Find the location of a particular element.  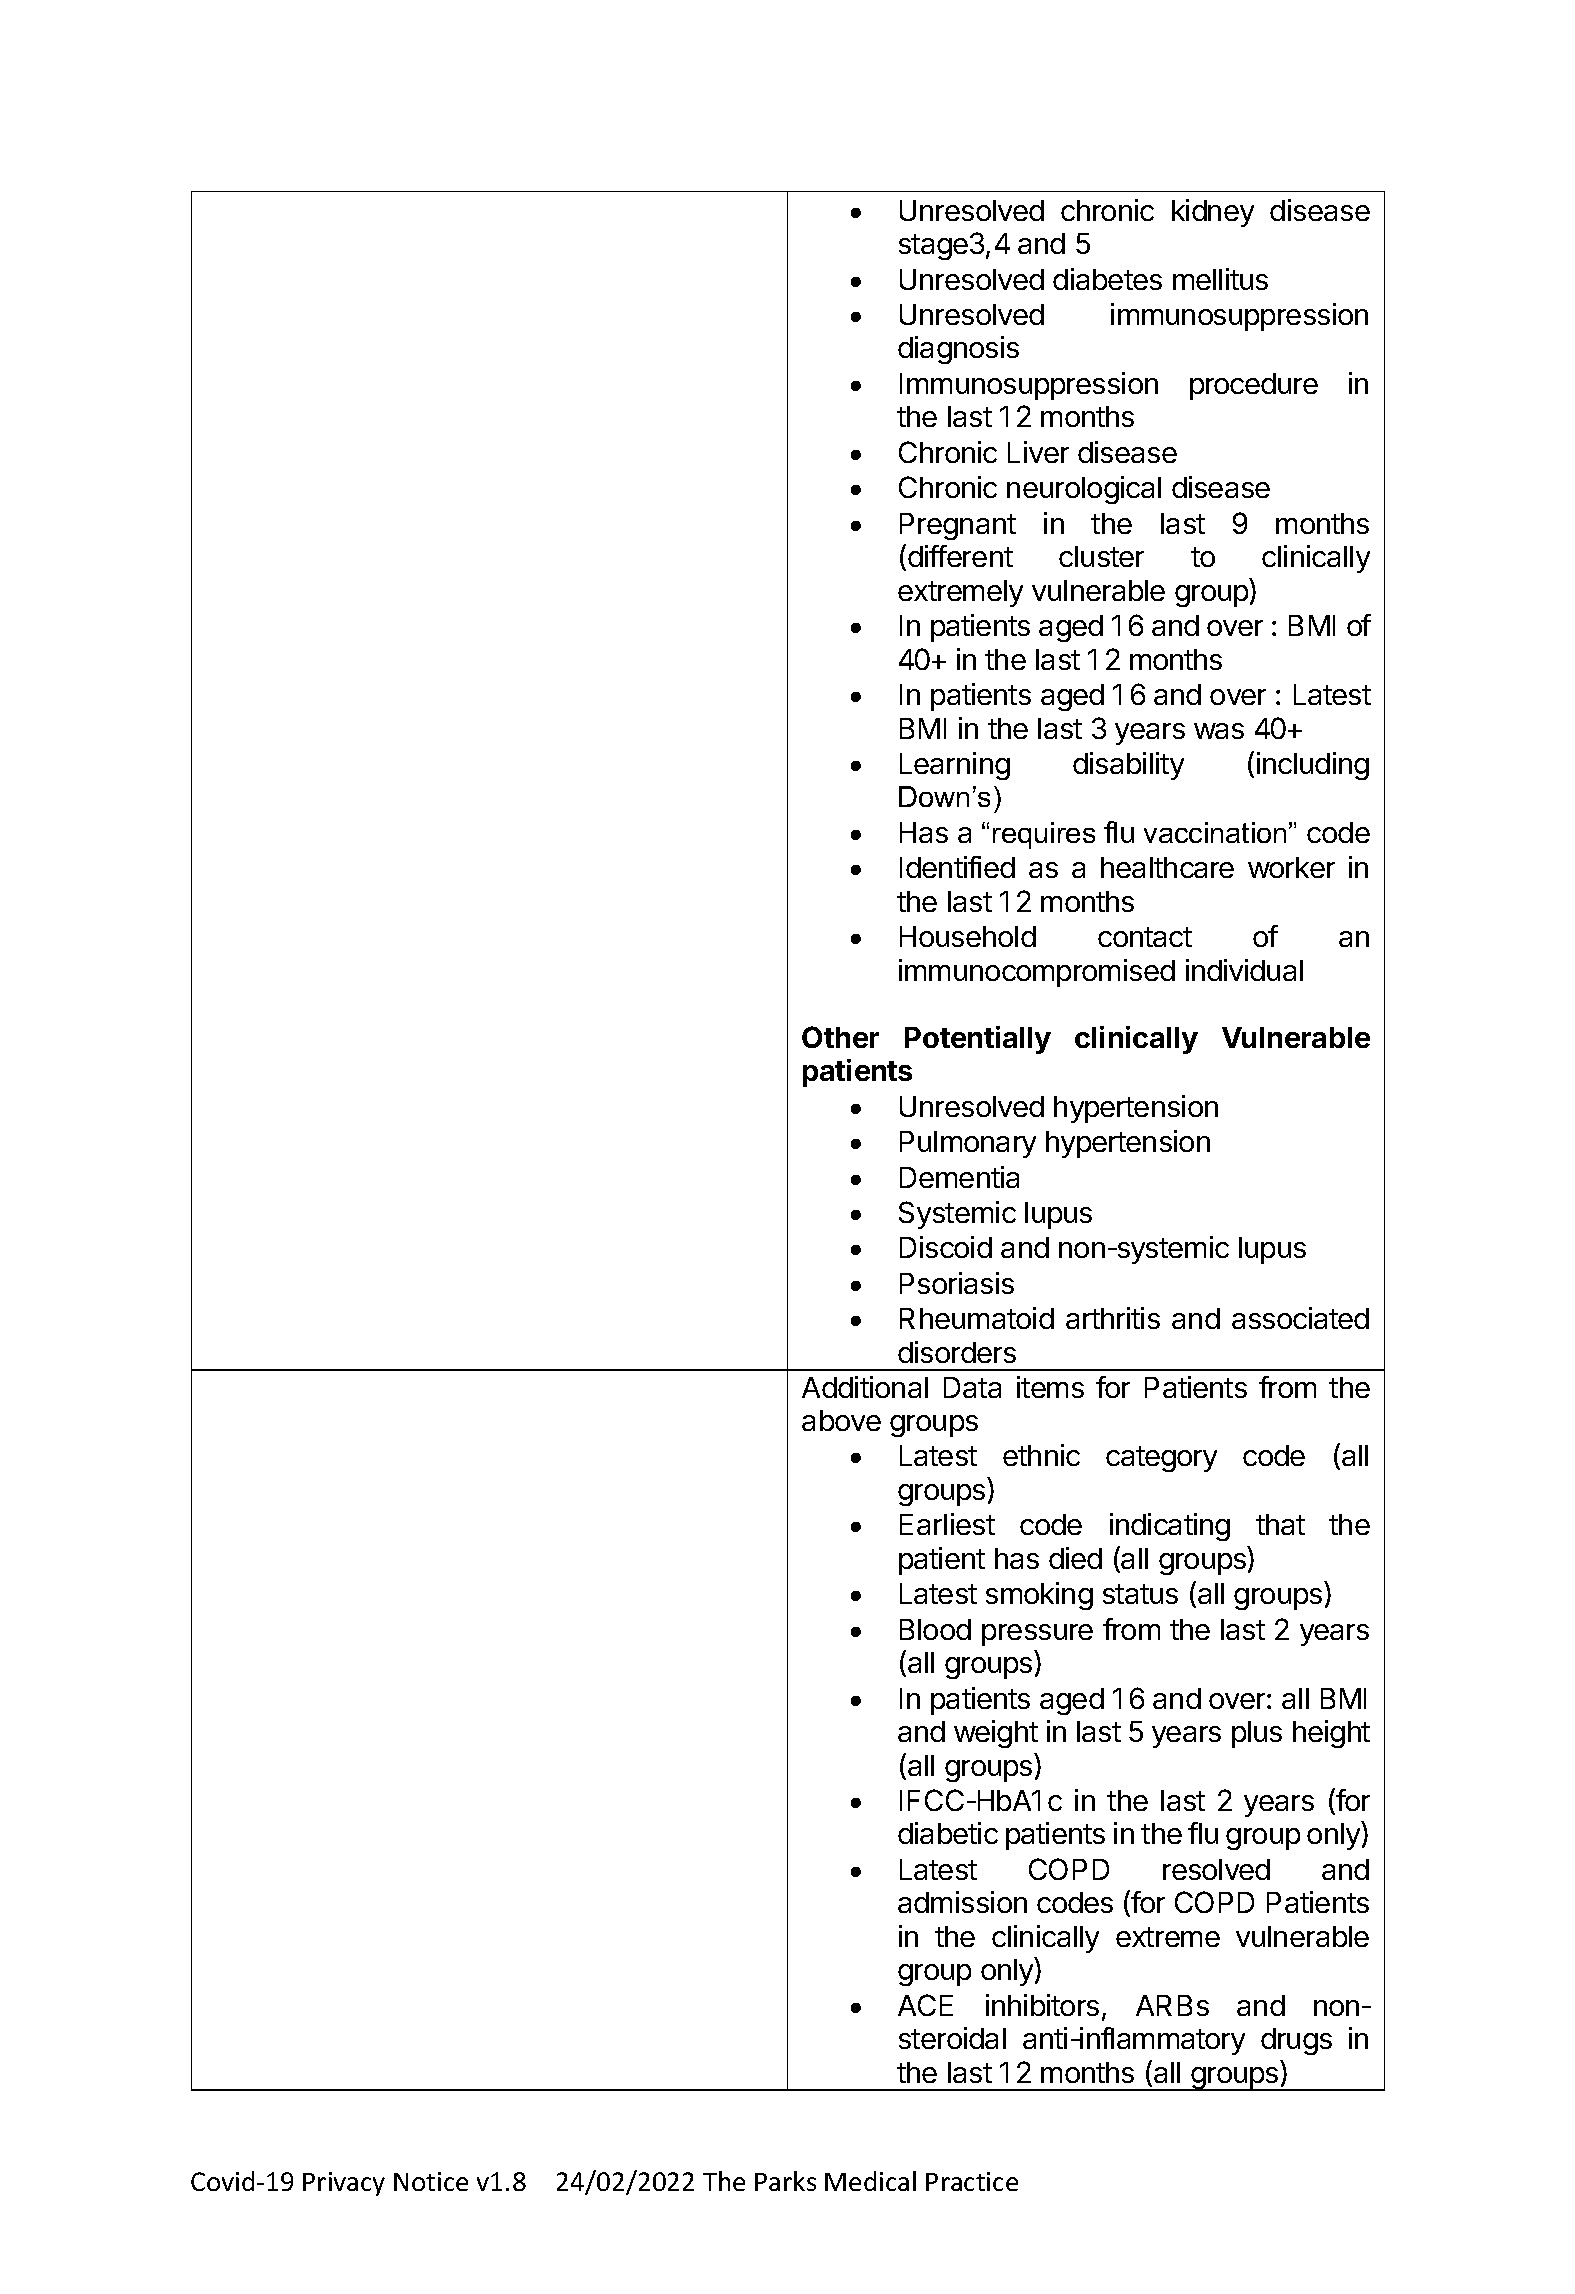

Household is located at coordinates (968, 936).
